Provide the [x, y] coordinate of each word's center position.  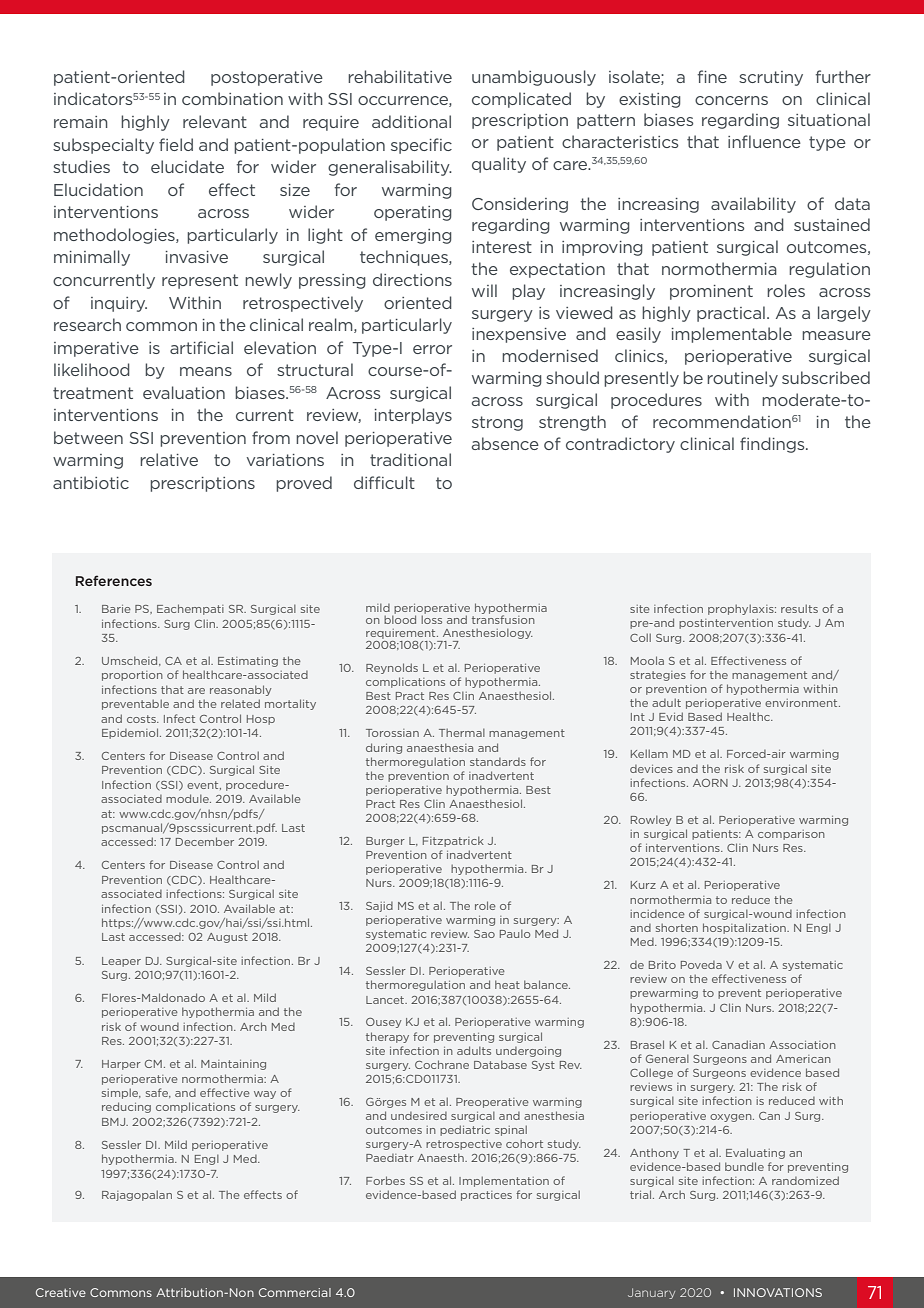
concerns [731, 100]
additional [411, 121]
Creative [61, 1292]
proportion [132, 676]
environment [802, 703]
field [176, 144]
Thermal [462, 732]
